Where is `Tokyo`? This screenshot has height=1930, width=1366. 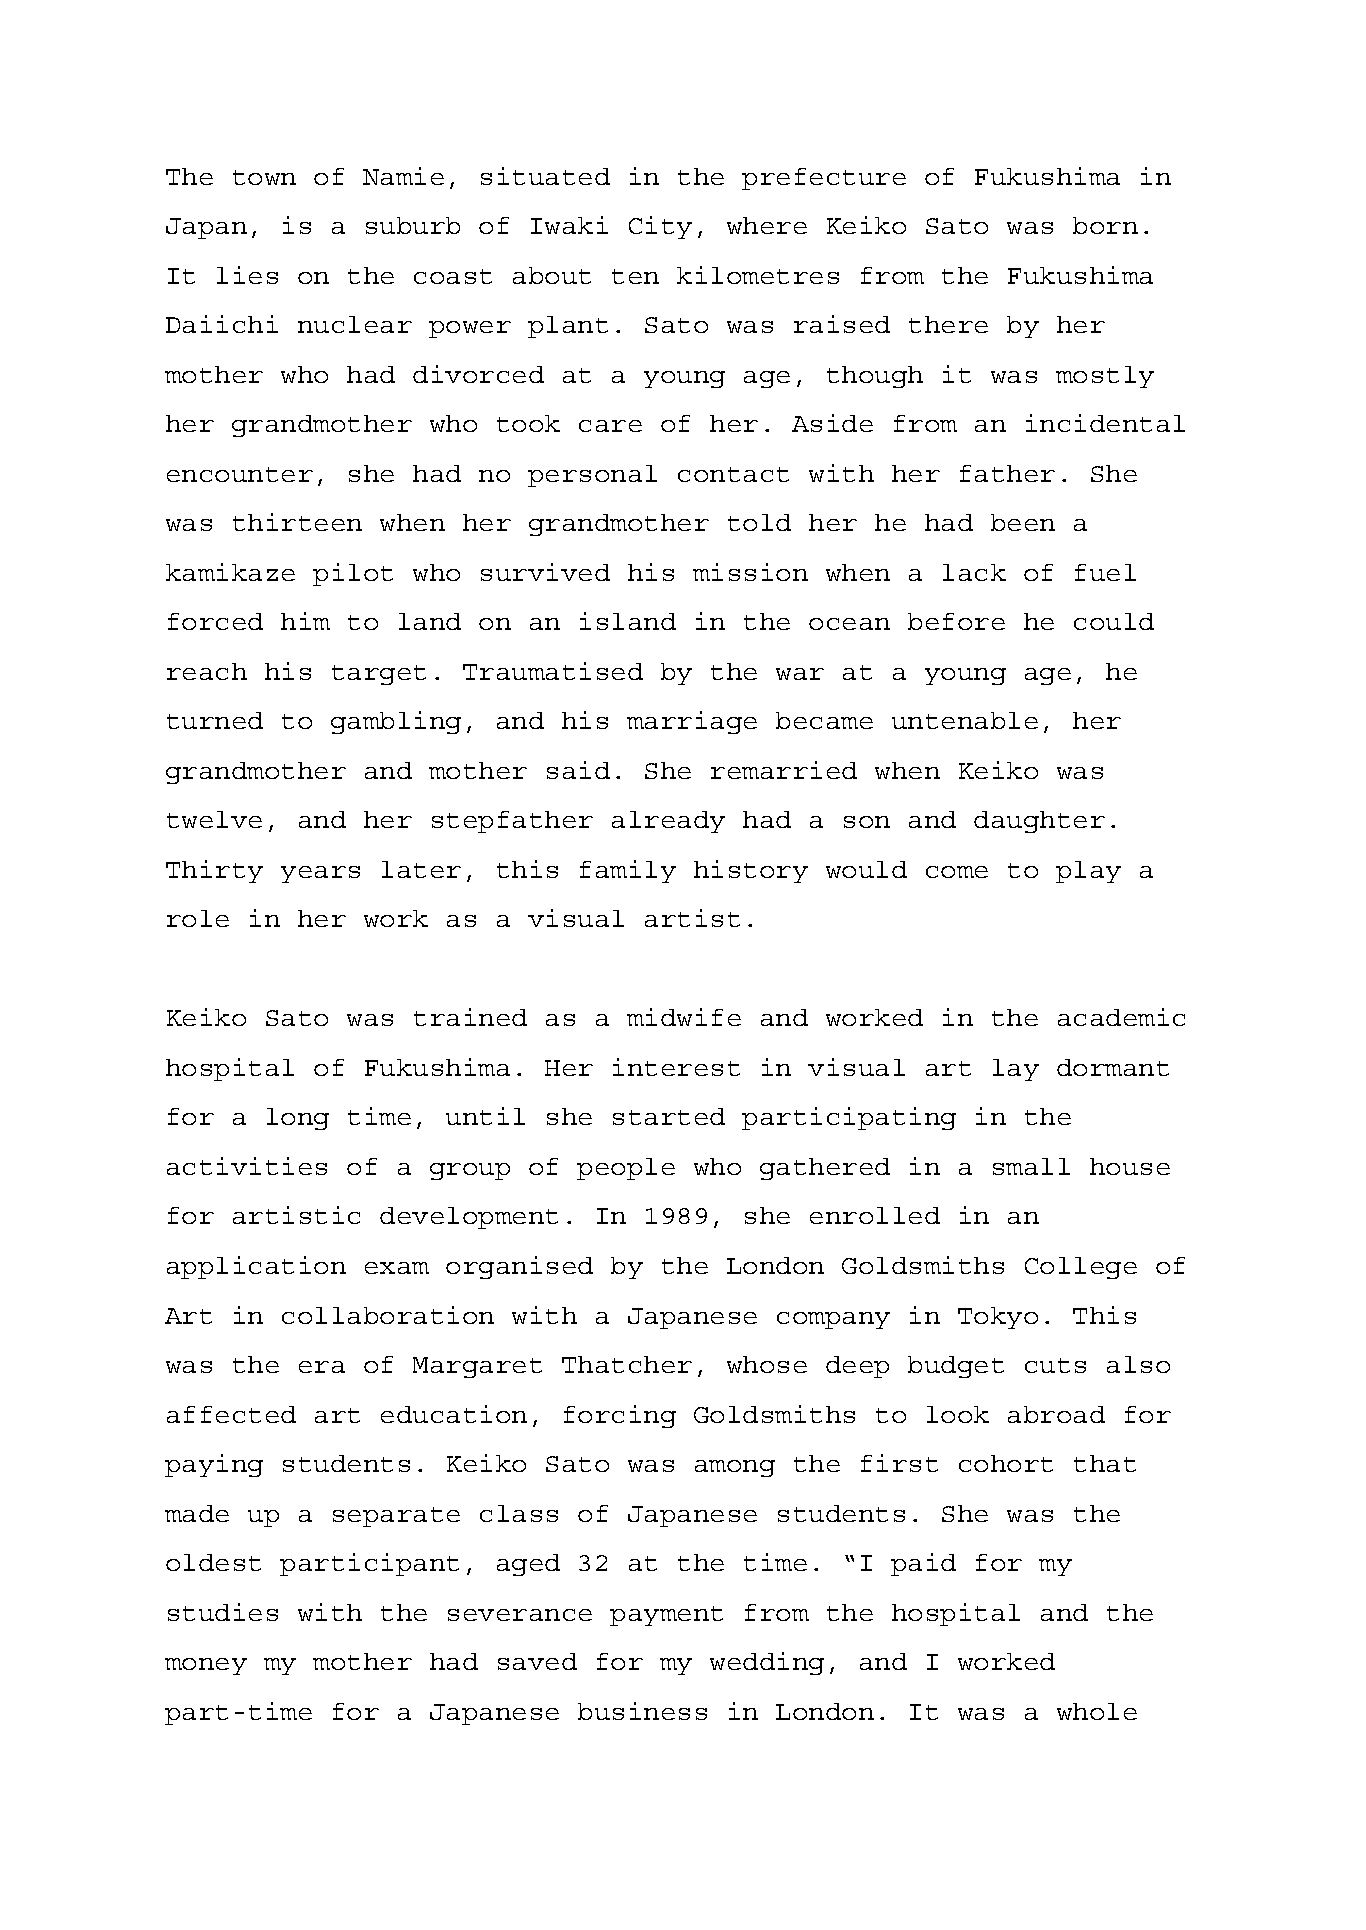
Tokyo is located at coordinates (998, 1318).
